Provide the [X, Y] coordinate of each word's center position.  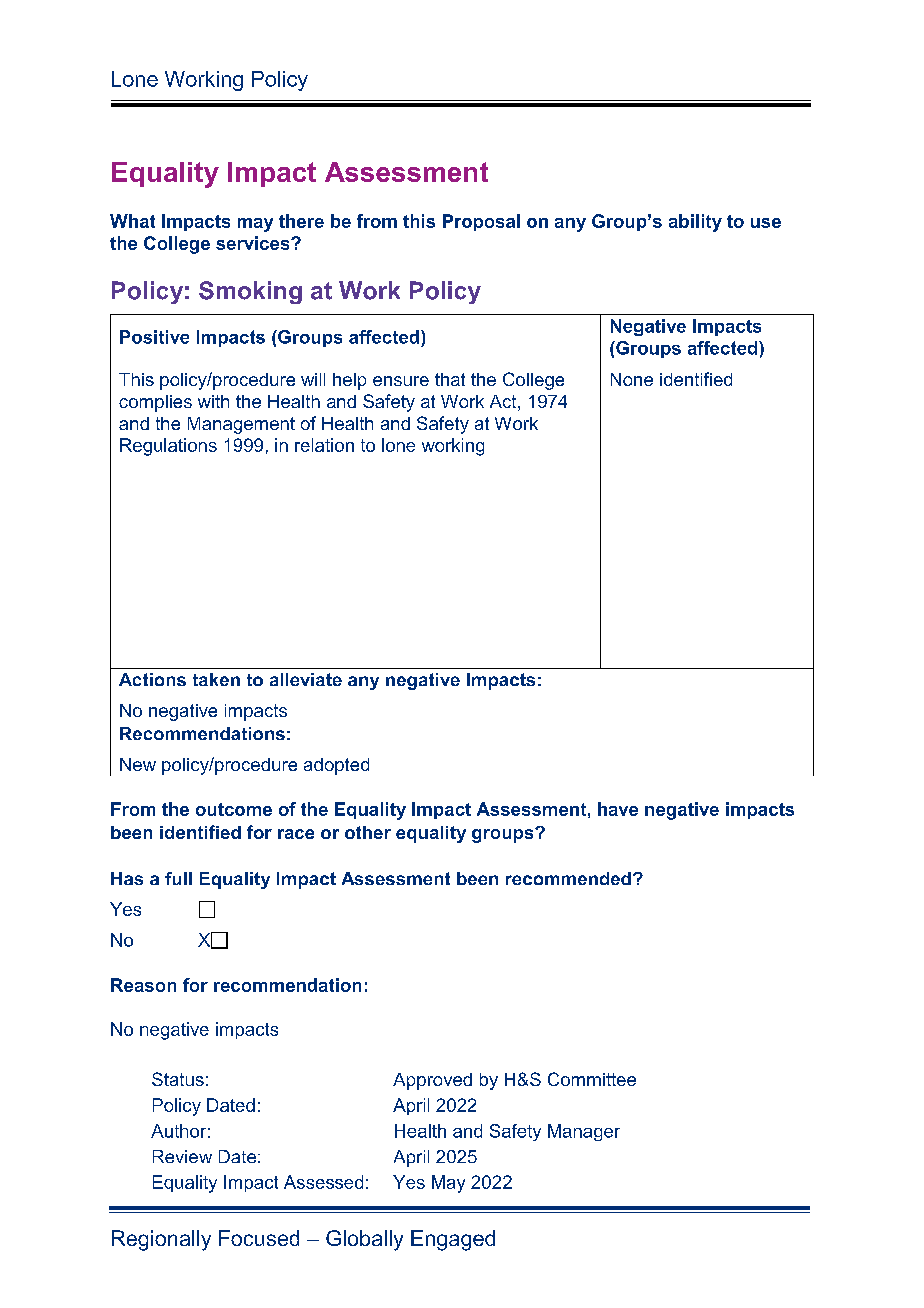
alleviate [306, 679]
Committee [592, 1079]
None [632, 379]
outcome [234, 809]
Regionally [161, 1240]
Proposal [481, 222]
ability [695, 223]
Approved [432, 1081]
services [254, 243]
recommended [568, 878]
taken [216, 679]
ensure [401, 381]
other [368, 832]
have [618, 809]
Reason [143, 985]
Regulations [168, 447]
